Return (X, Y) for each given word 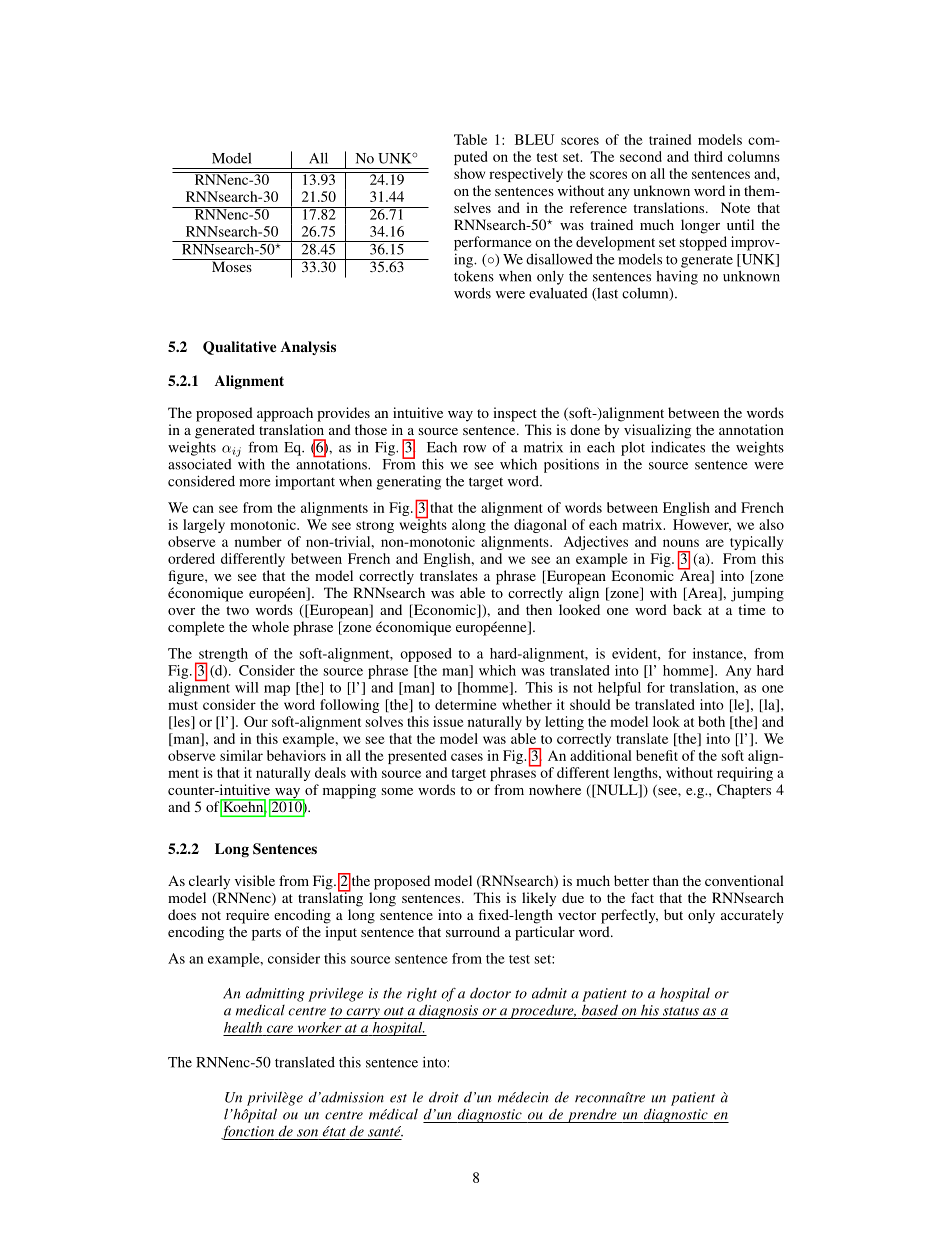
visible (255, 880)
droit (444, 1097)
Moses (231, 265)
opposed (426, 655)
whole (270, 626)
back (687, 609)
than (666, 880)
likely (539, 899)
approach (285, 414)
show (469, 173)
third (708, 156)
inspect (515, 414)
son (307, 1133)
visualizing (657, 431)
